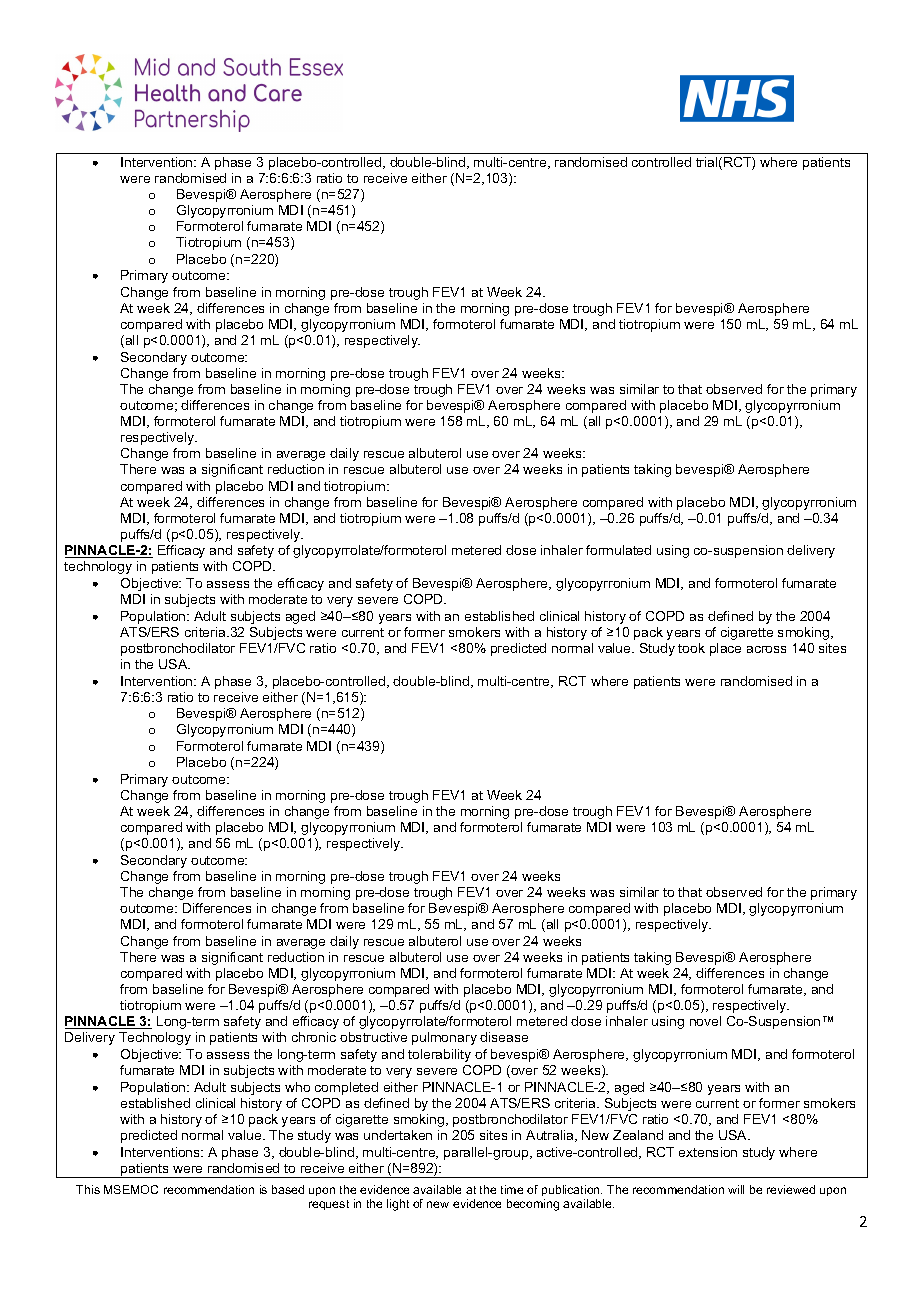 The width and height of the screenshot is (924, 1308). I want to click on formulated, so click(618, 550).
